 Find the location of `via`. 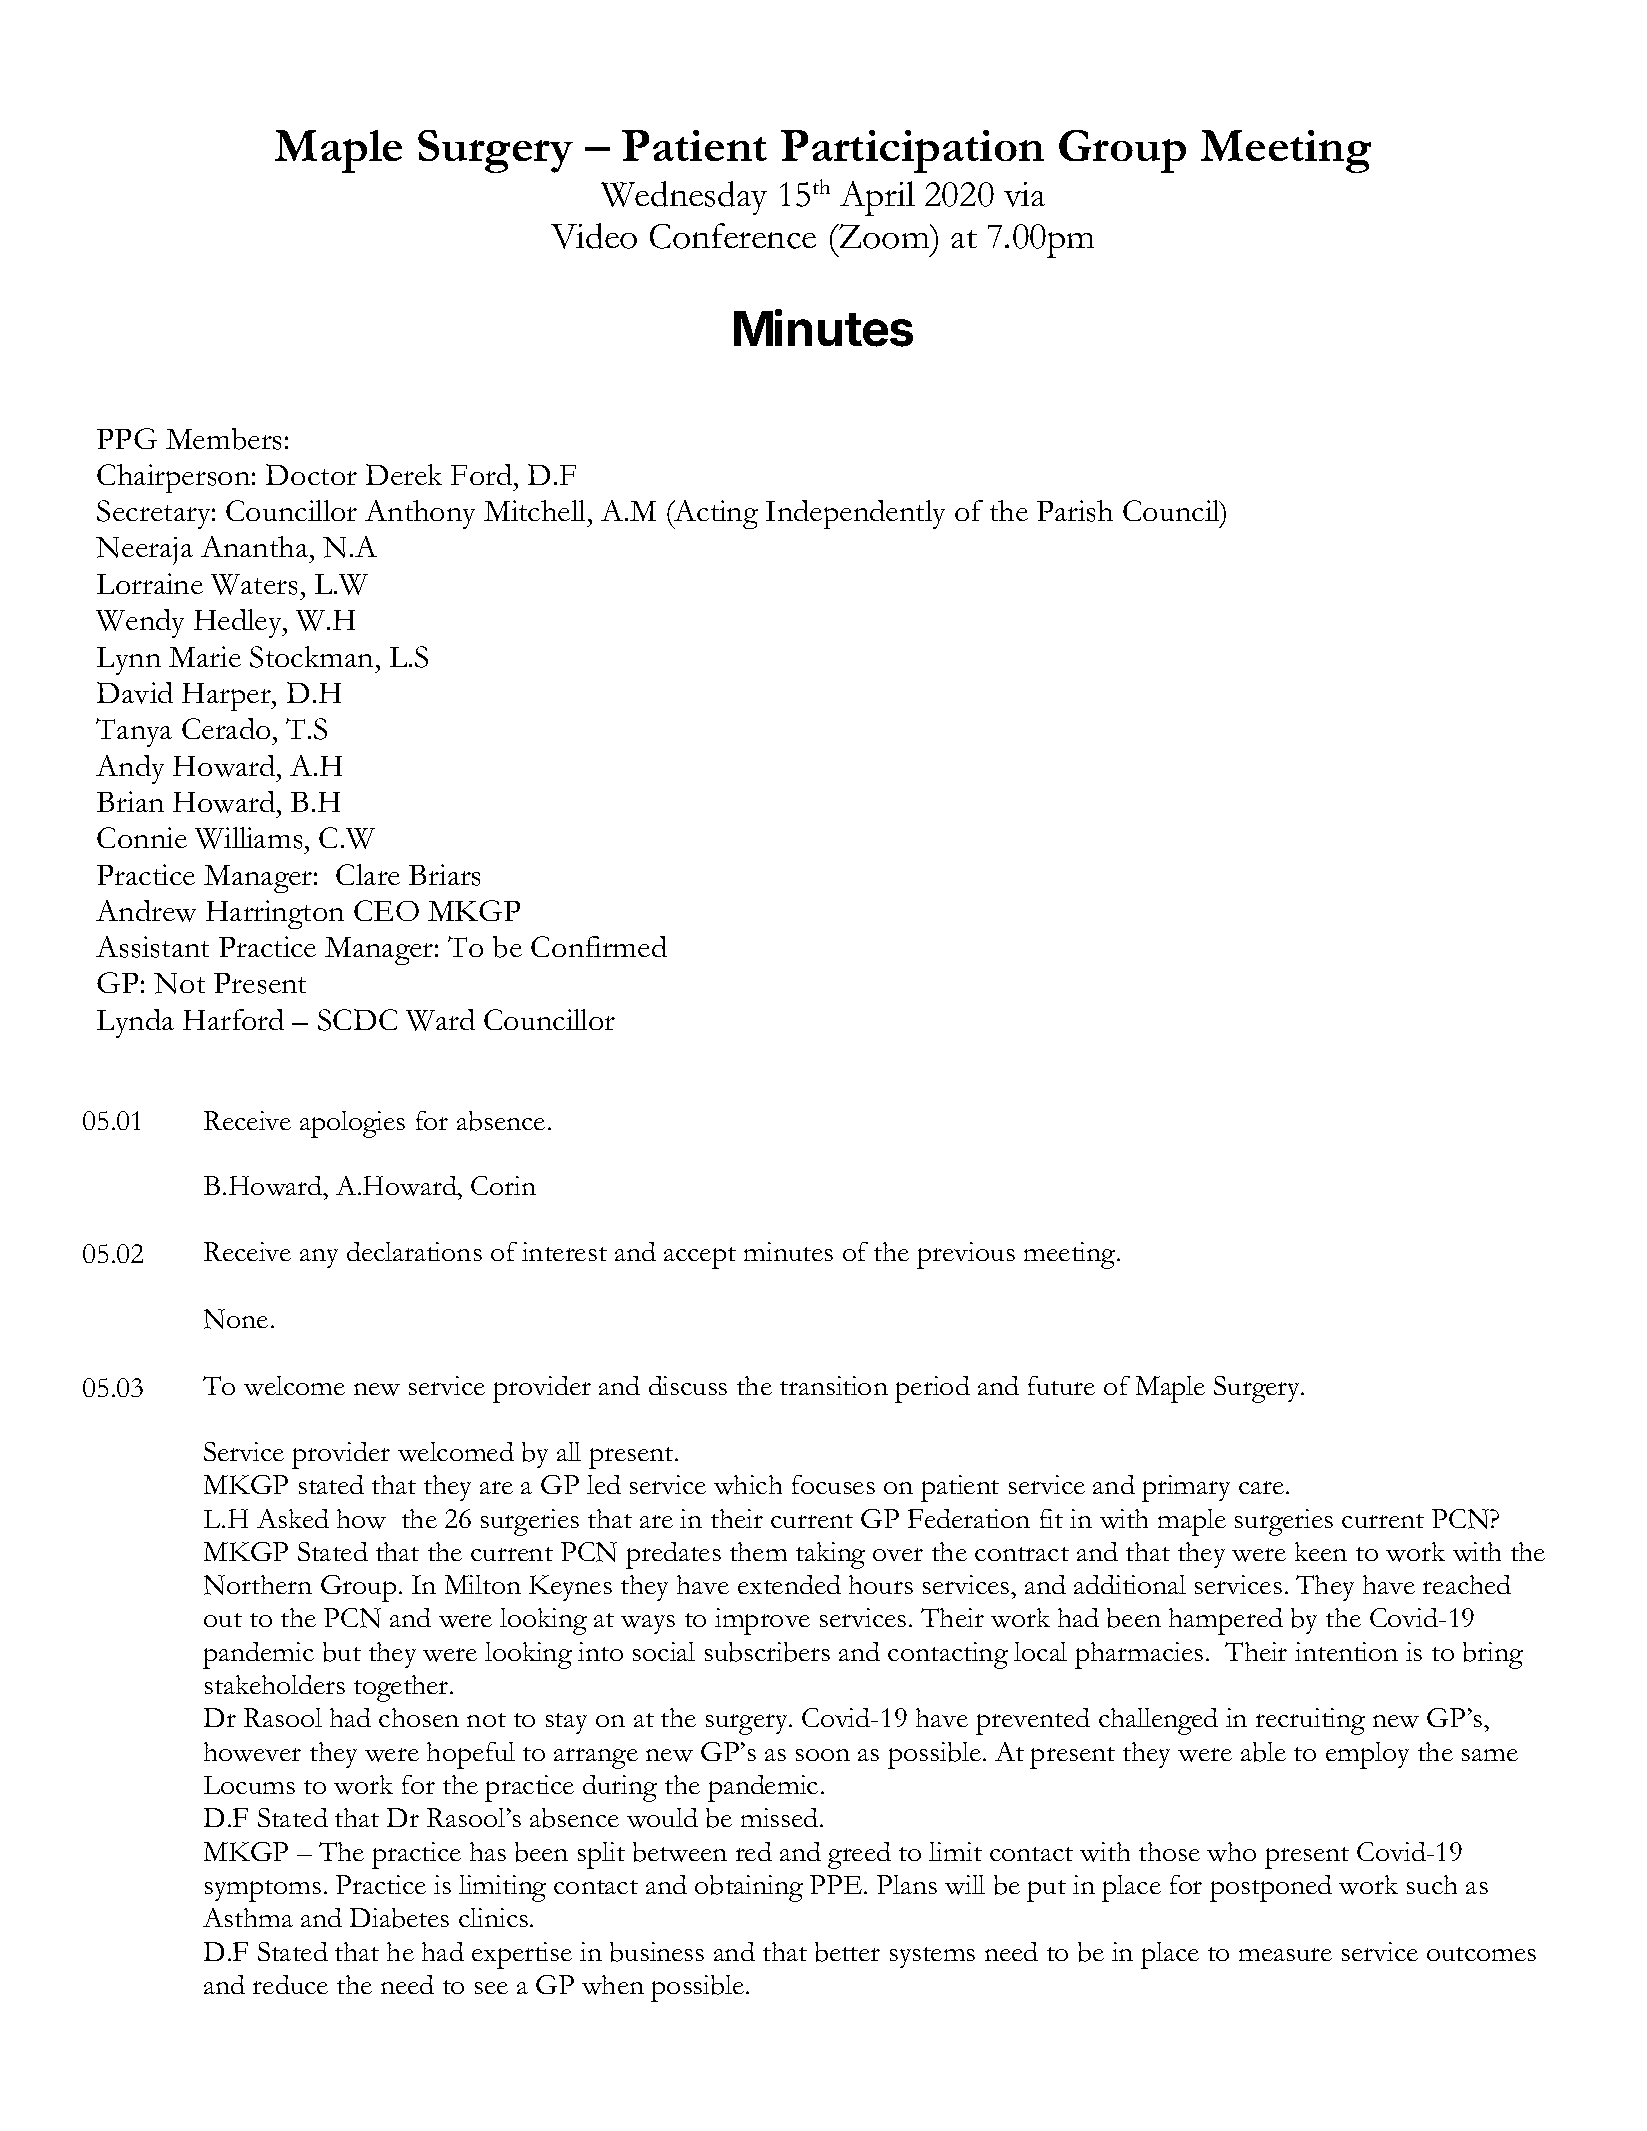

via is located at coordinates (1024, 194).
